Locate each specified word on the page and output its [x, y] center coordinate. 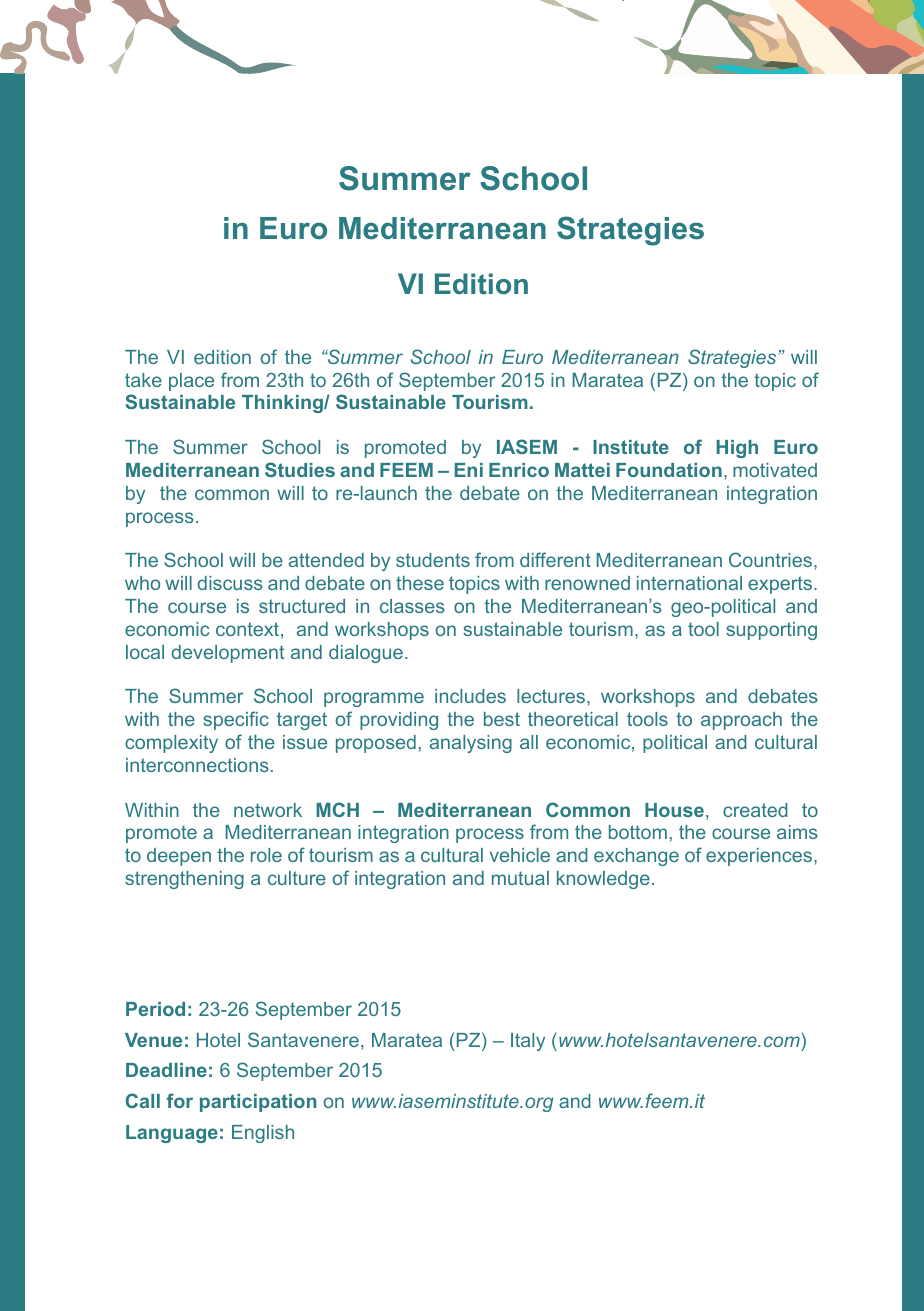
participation [258, 1103]
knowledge [603, 880]
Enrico [519, 470]
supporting [771, 631]
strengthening [184, 880]
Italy [528, 1042]
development [228, 654]
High [737, 449]
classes [412, 606]
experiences [760, 857]
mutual [520, 878]
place [191, 382]
